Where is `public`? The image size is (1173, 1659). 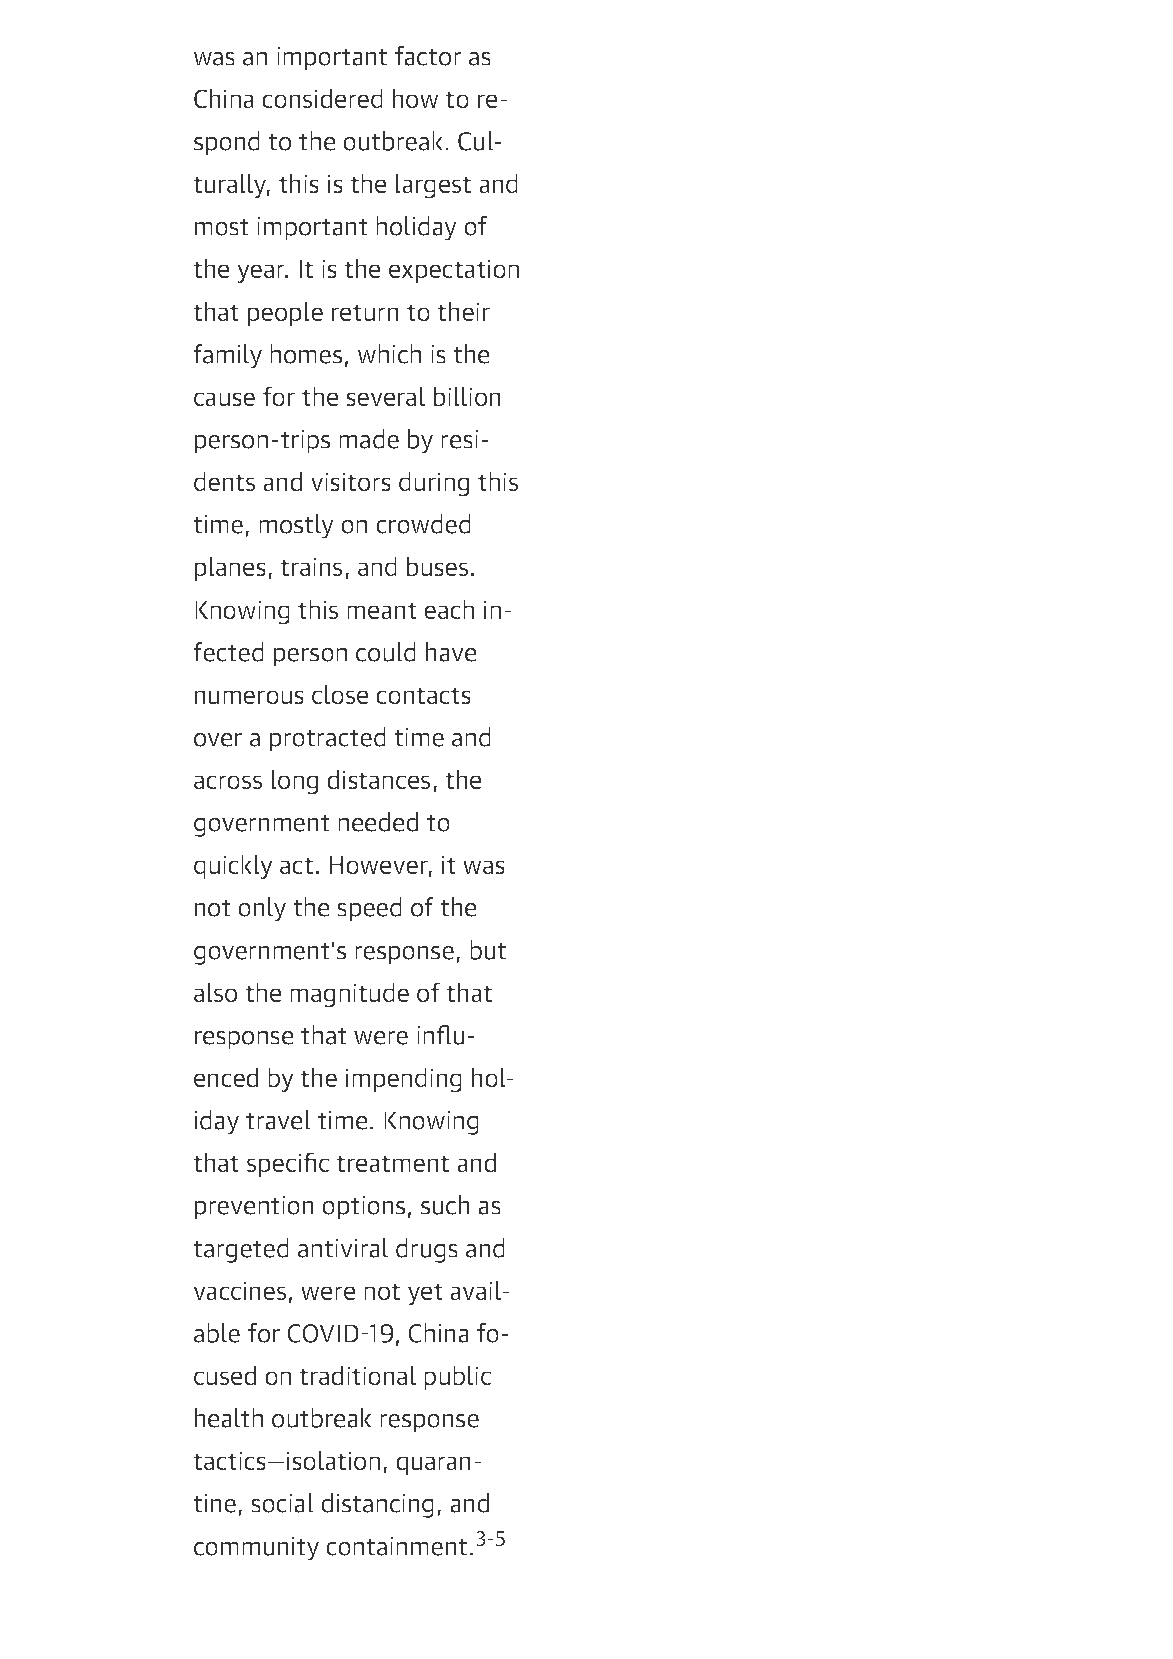 public is located at coordinates (457, 1377).
